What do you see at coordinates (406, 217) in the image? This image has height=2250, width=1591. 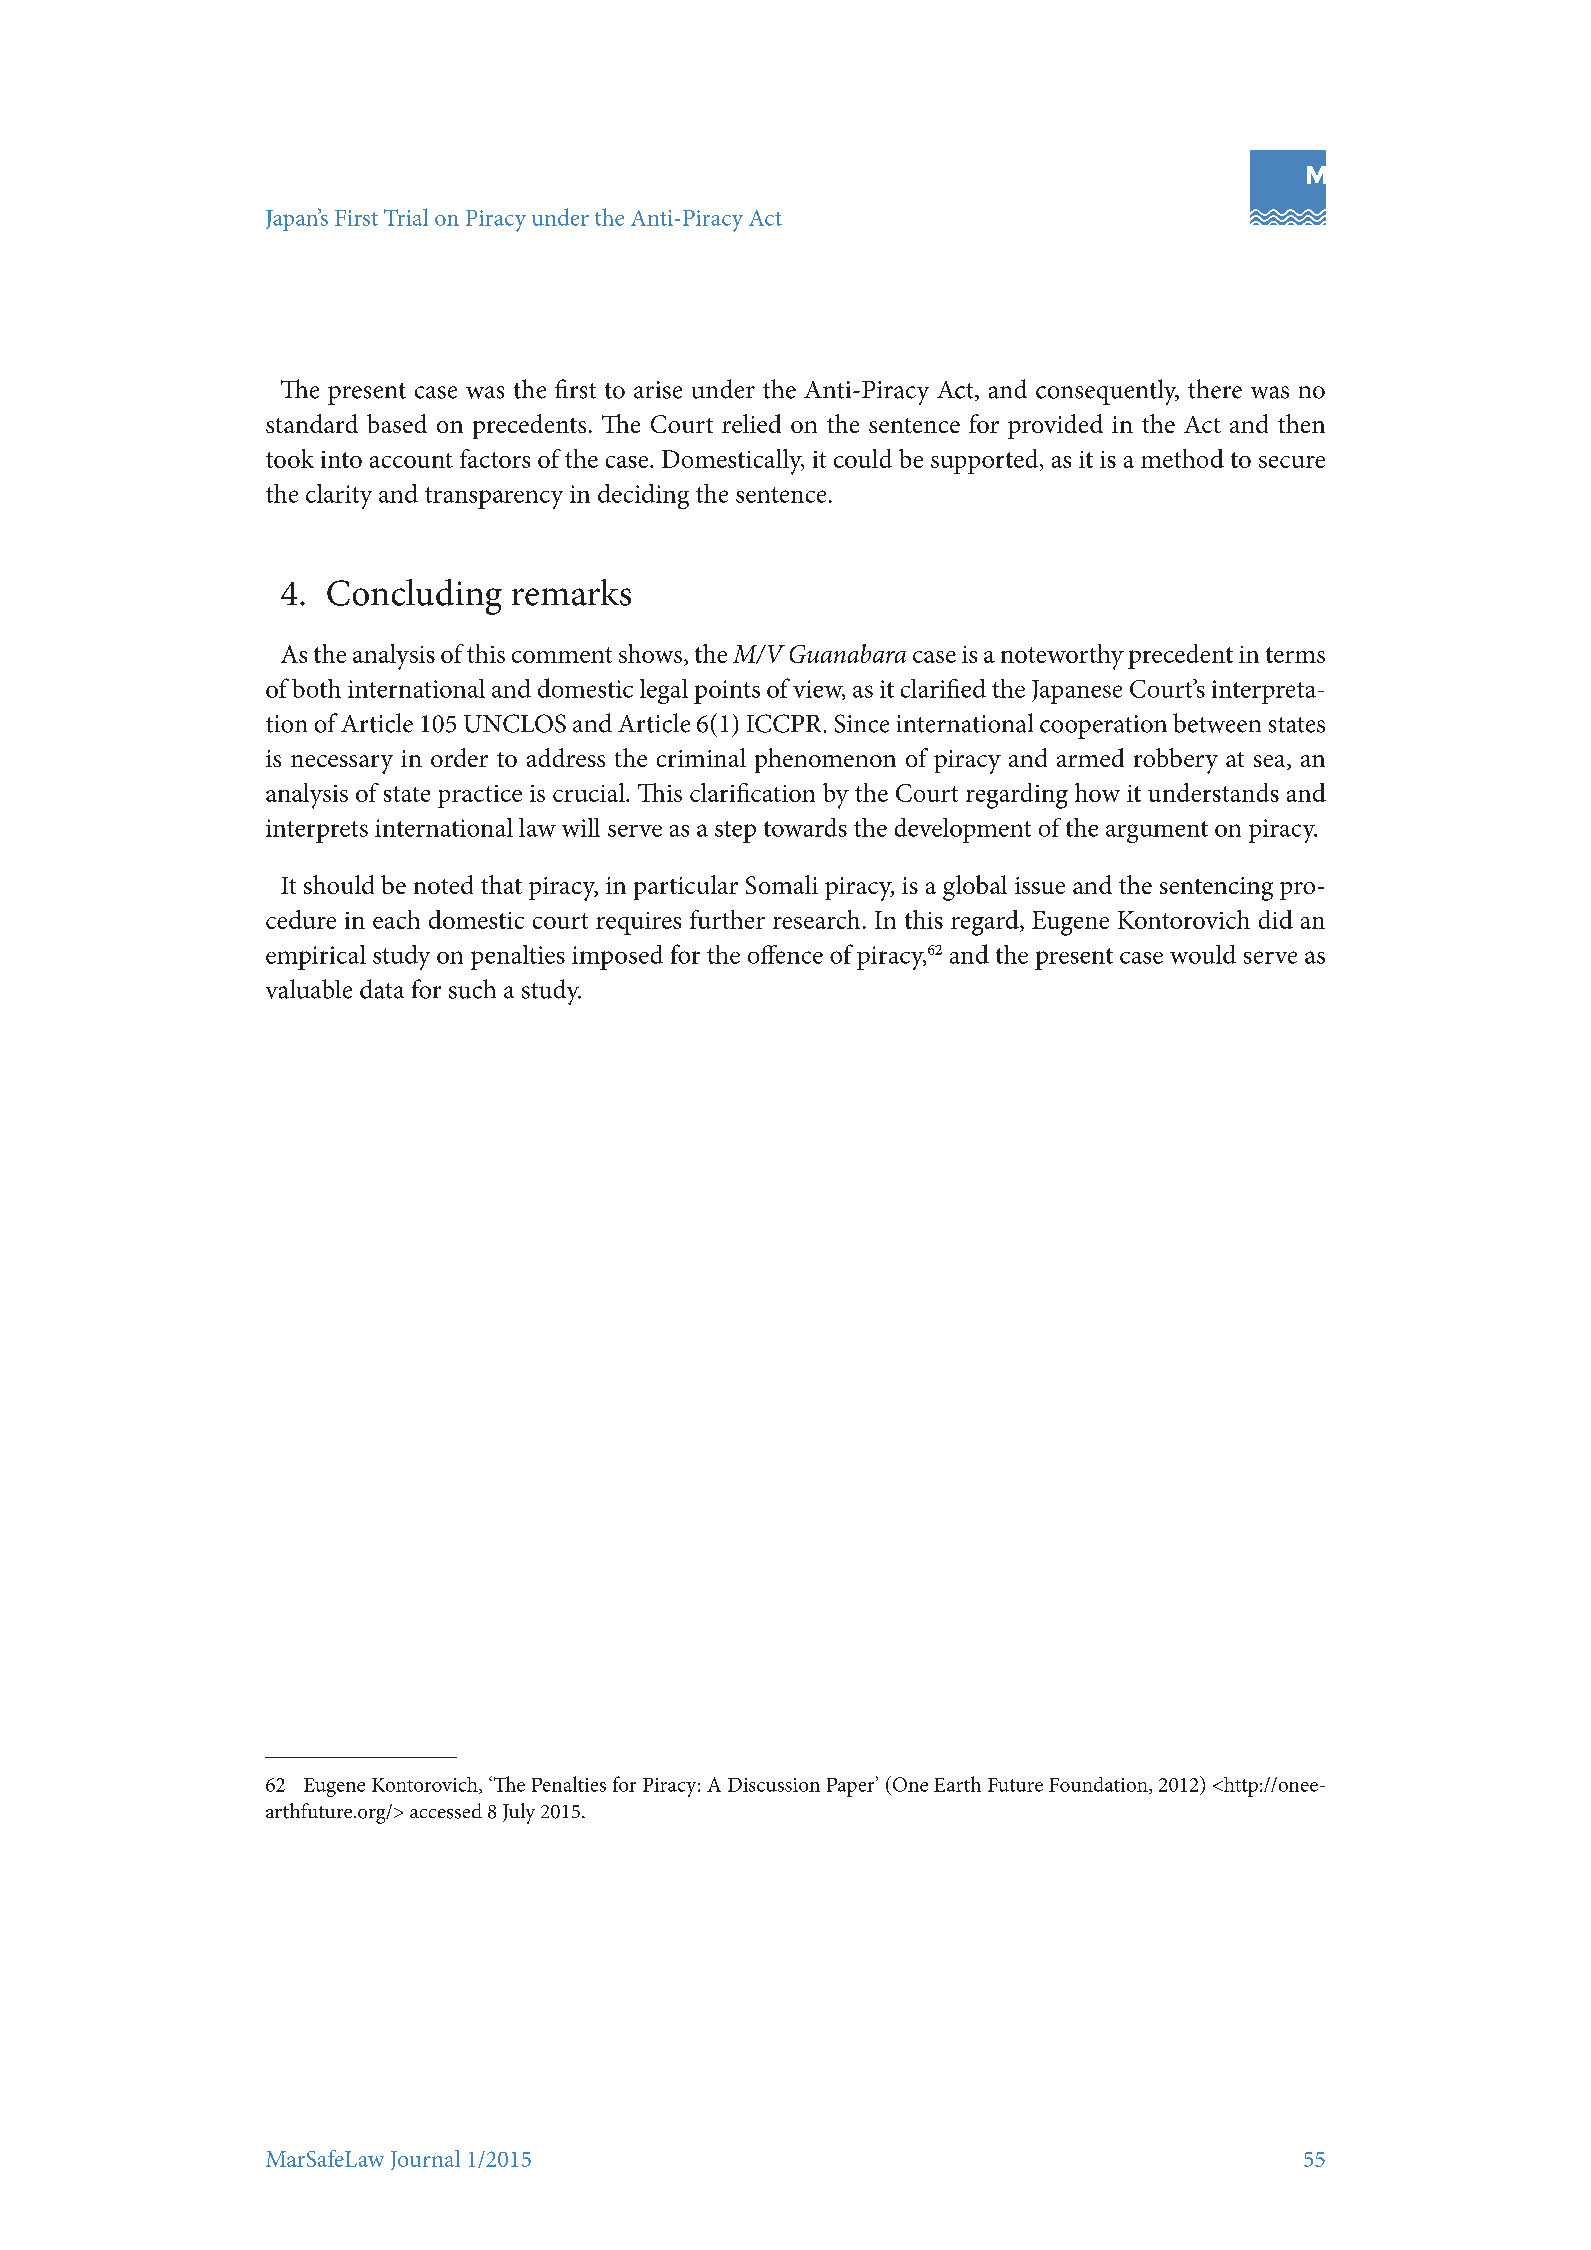 I see `Trial` at bounding box center [406, 217].
